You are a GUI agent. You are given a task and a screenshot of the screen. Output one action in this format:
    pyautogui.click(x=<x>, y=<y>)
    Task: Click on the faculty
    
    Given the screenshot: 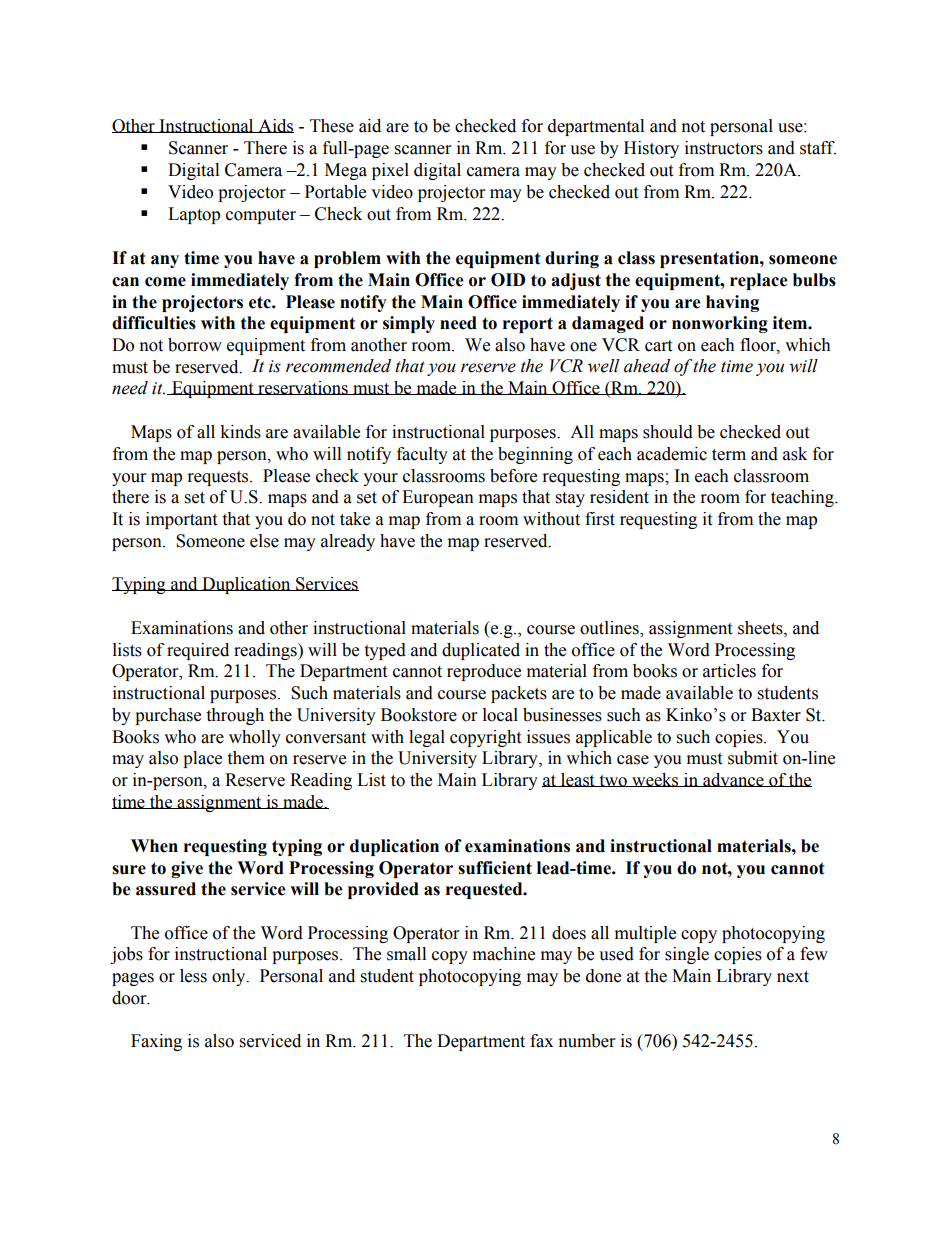 What is the action you would take?
    pyautogui.click(x=422, y=455)
